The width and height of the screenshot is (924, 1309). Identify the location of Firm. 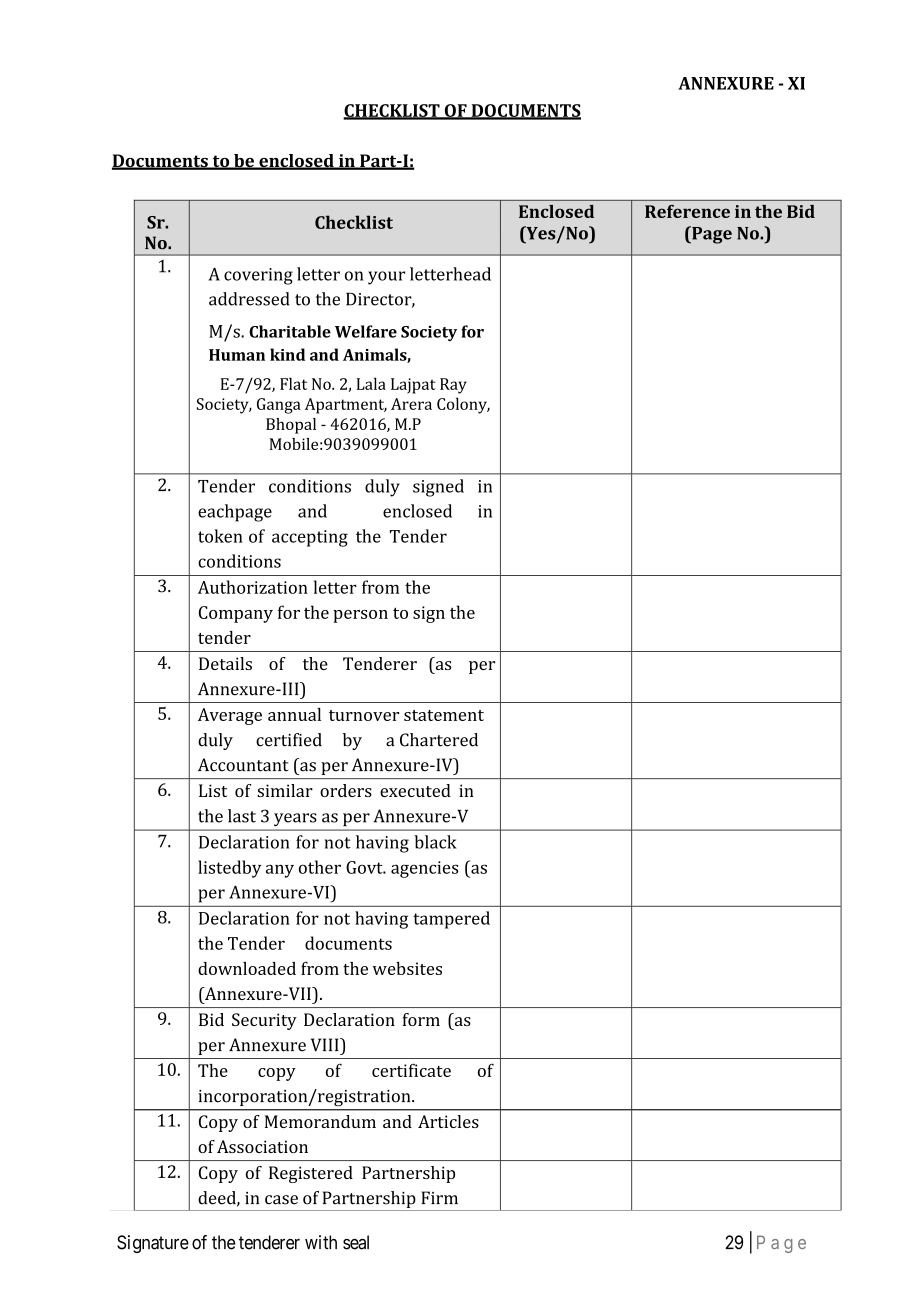
(439, 1197).
